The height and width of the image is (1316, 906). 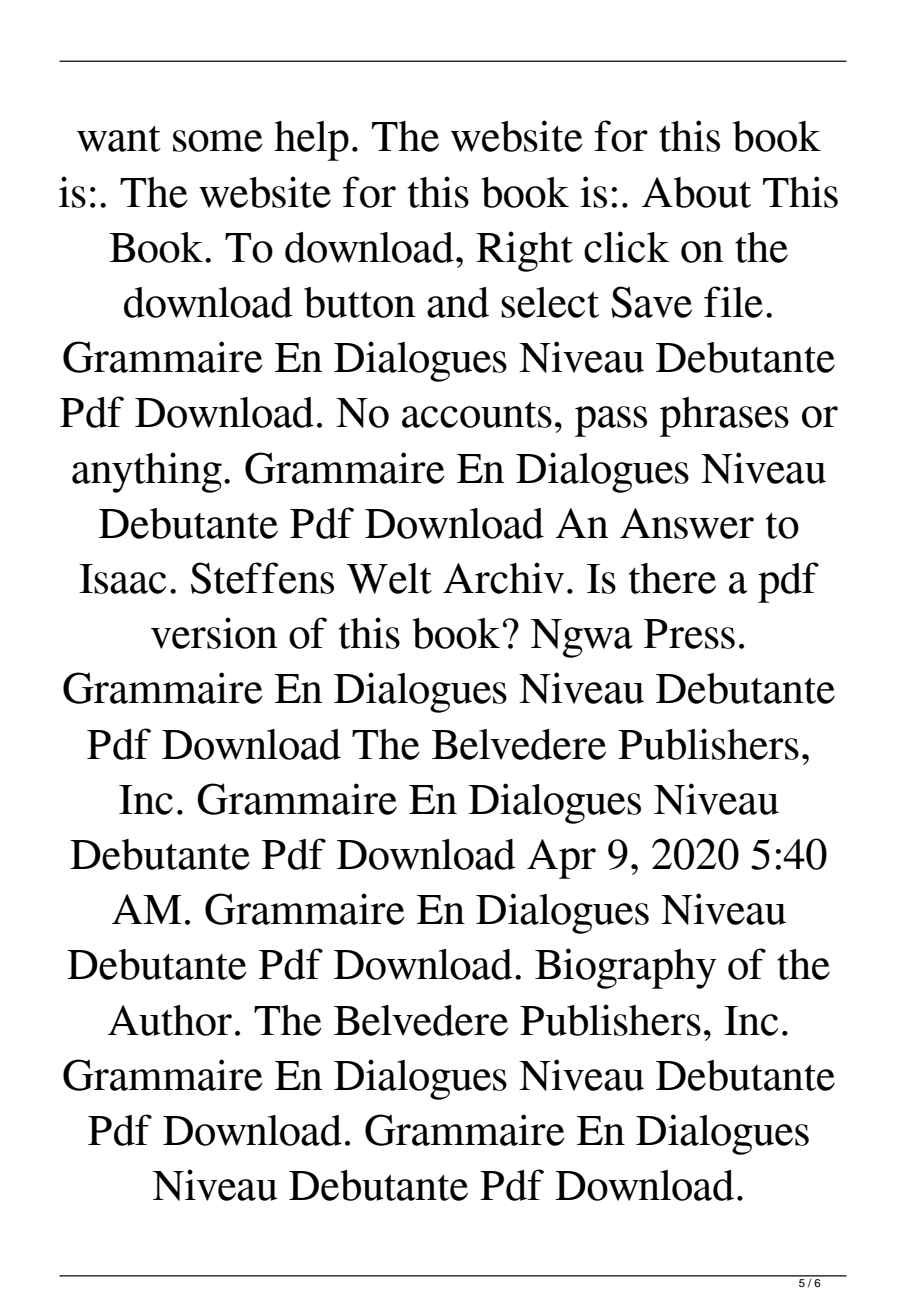 What do you see at coordinates (214, 633) in the image?
I see `version` at bounding box center [214, 633].
